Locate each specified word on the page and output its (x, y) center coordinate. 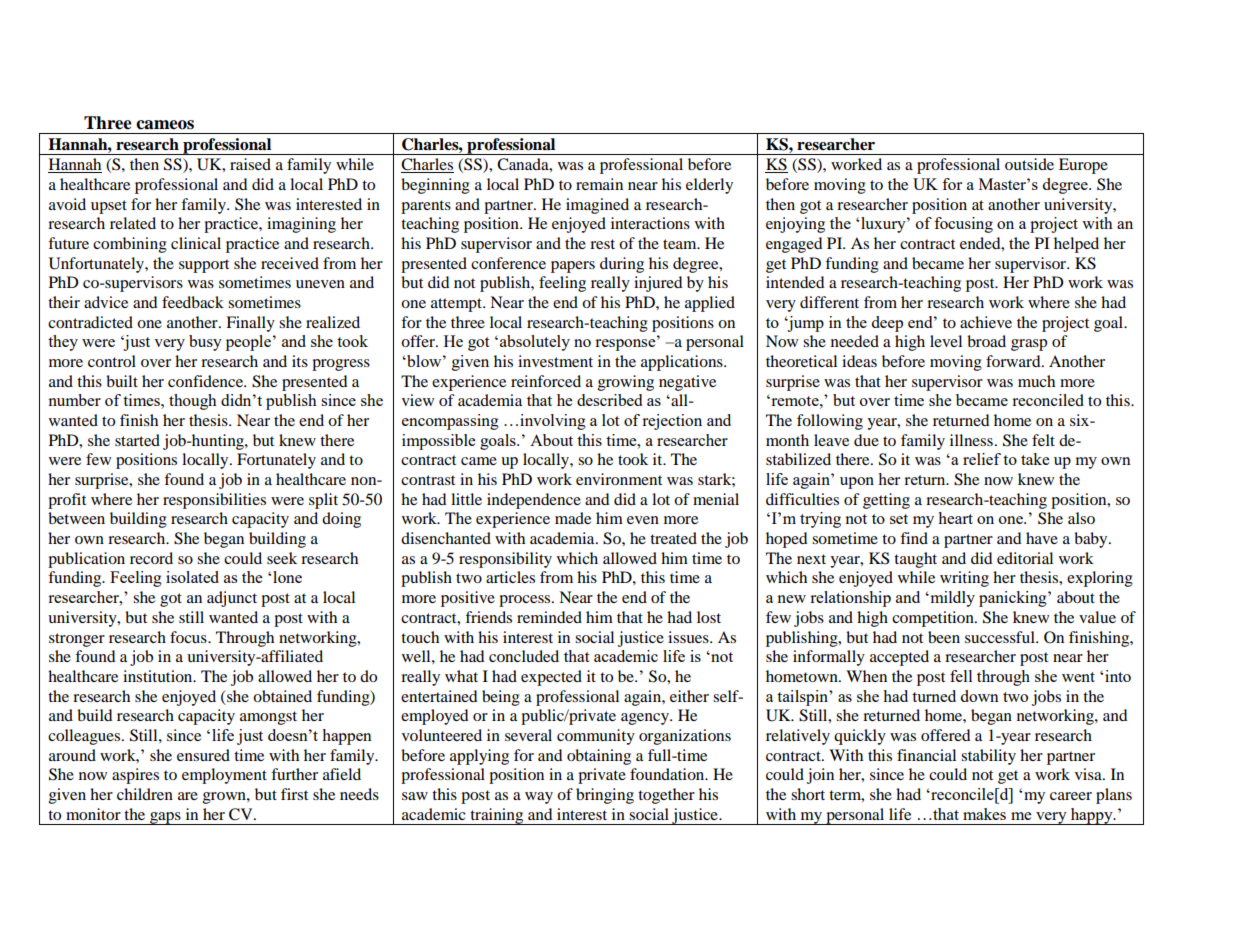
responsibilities (214, 501)
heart (956, 518)
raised (250, 164)
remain (599, 184)
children (145, 794)
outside (1029, 164)
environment (619, 479)
